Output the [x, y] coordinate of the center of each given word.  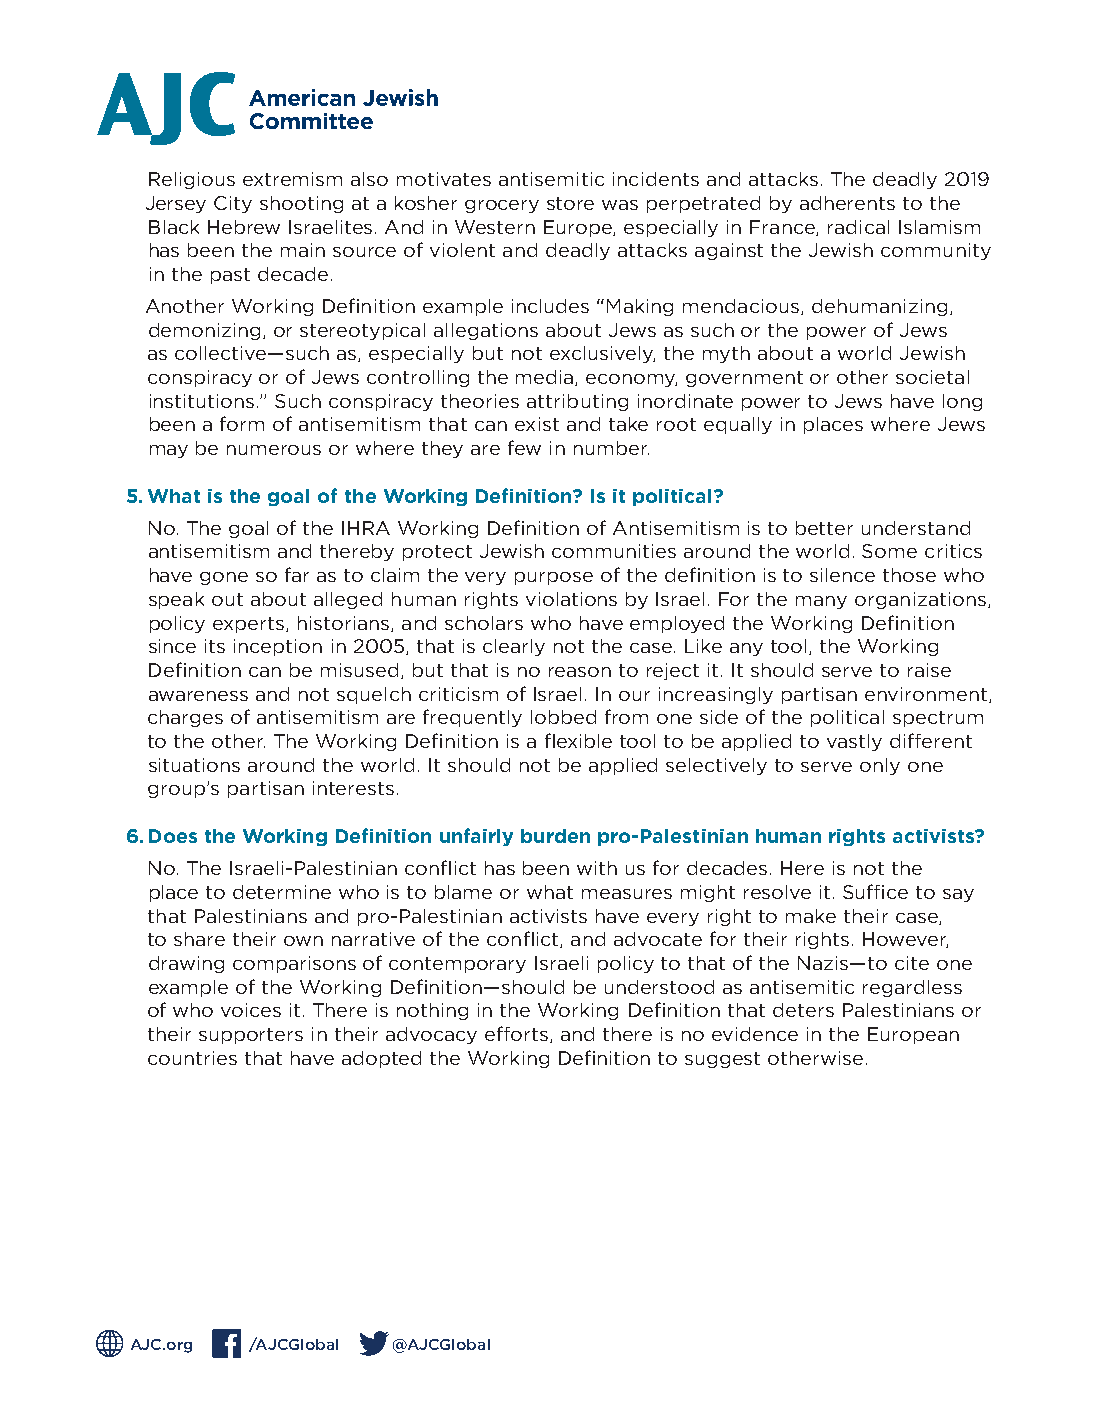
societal [932, 377]
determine [282, 892]
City [233, 204]
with [597, 868]
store [570, 203]
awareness [198, 696]
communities [614, 551]
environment [927, 695]
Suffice [875, 891]
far [297, 574]
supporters [251, 1036]
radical [858, 227]
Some [889, 551]
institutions [202, 401]
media [546, 378]
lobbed [563, 717]
